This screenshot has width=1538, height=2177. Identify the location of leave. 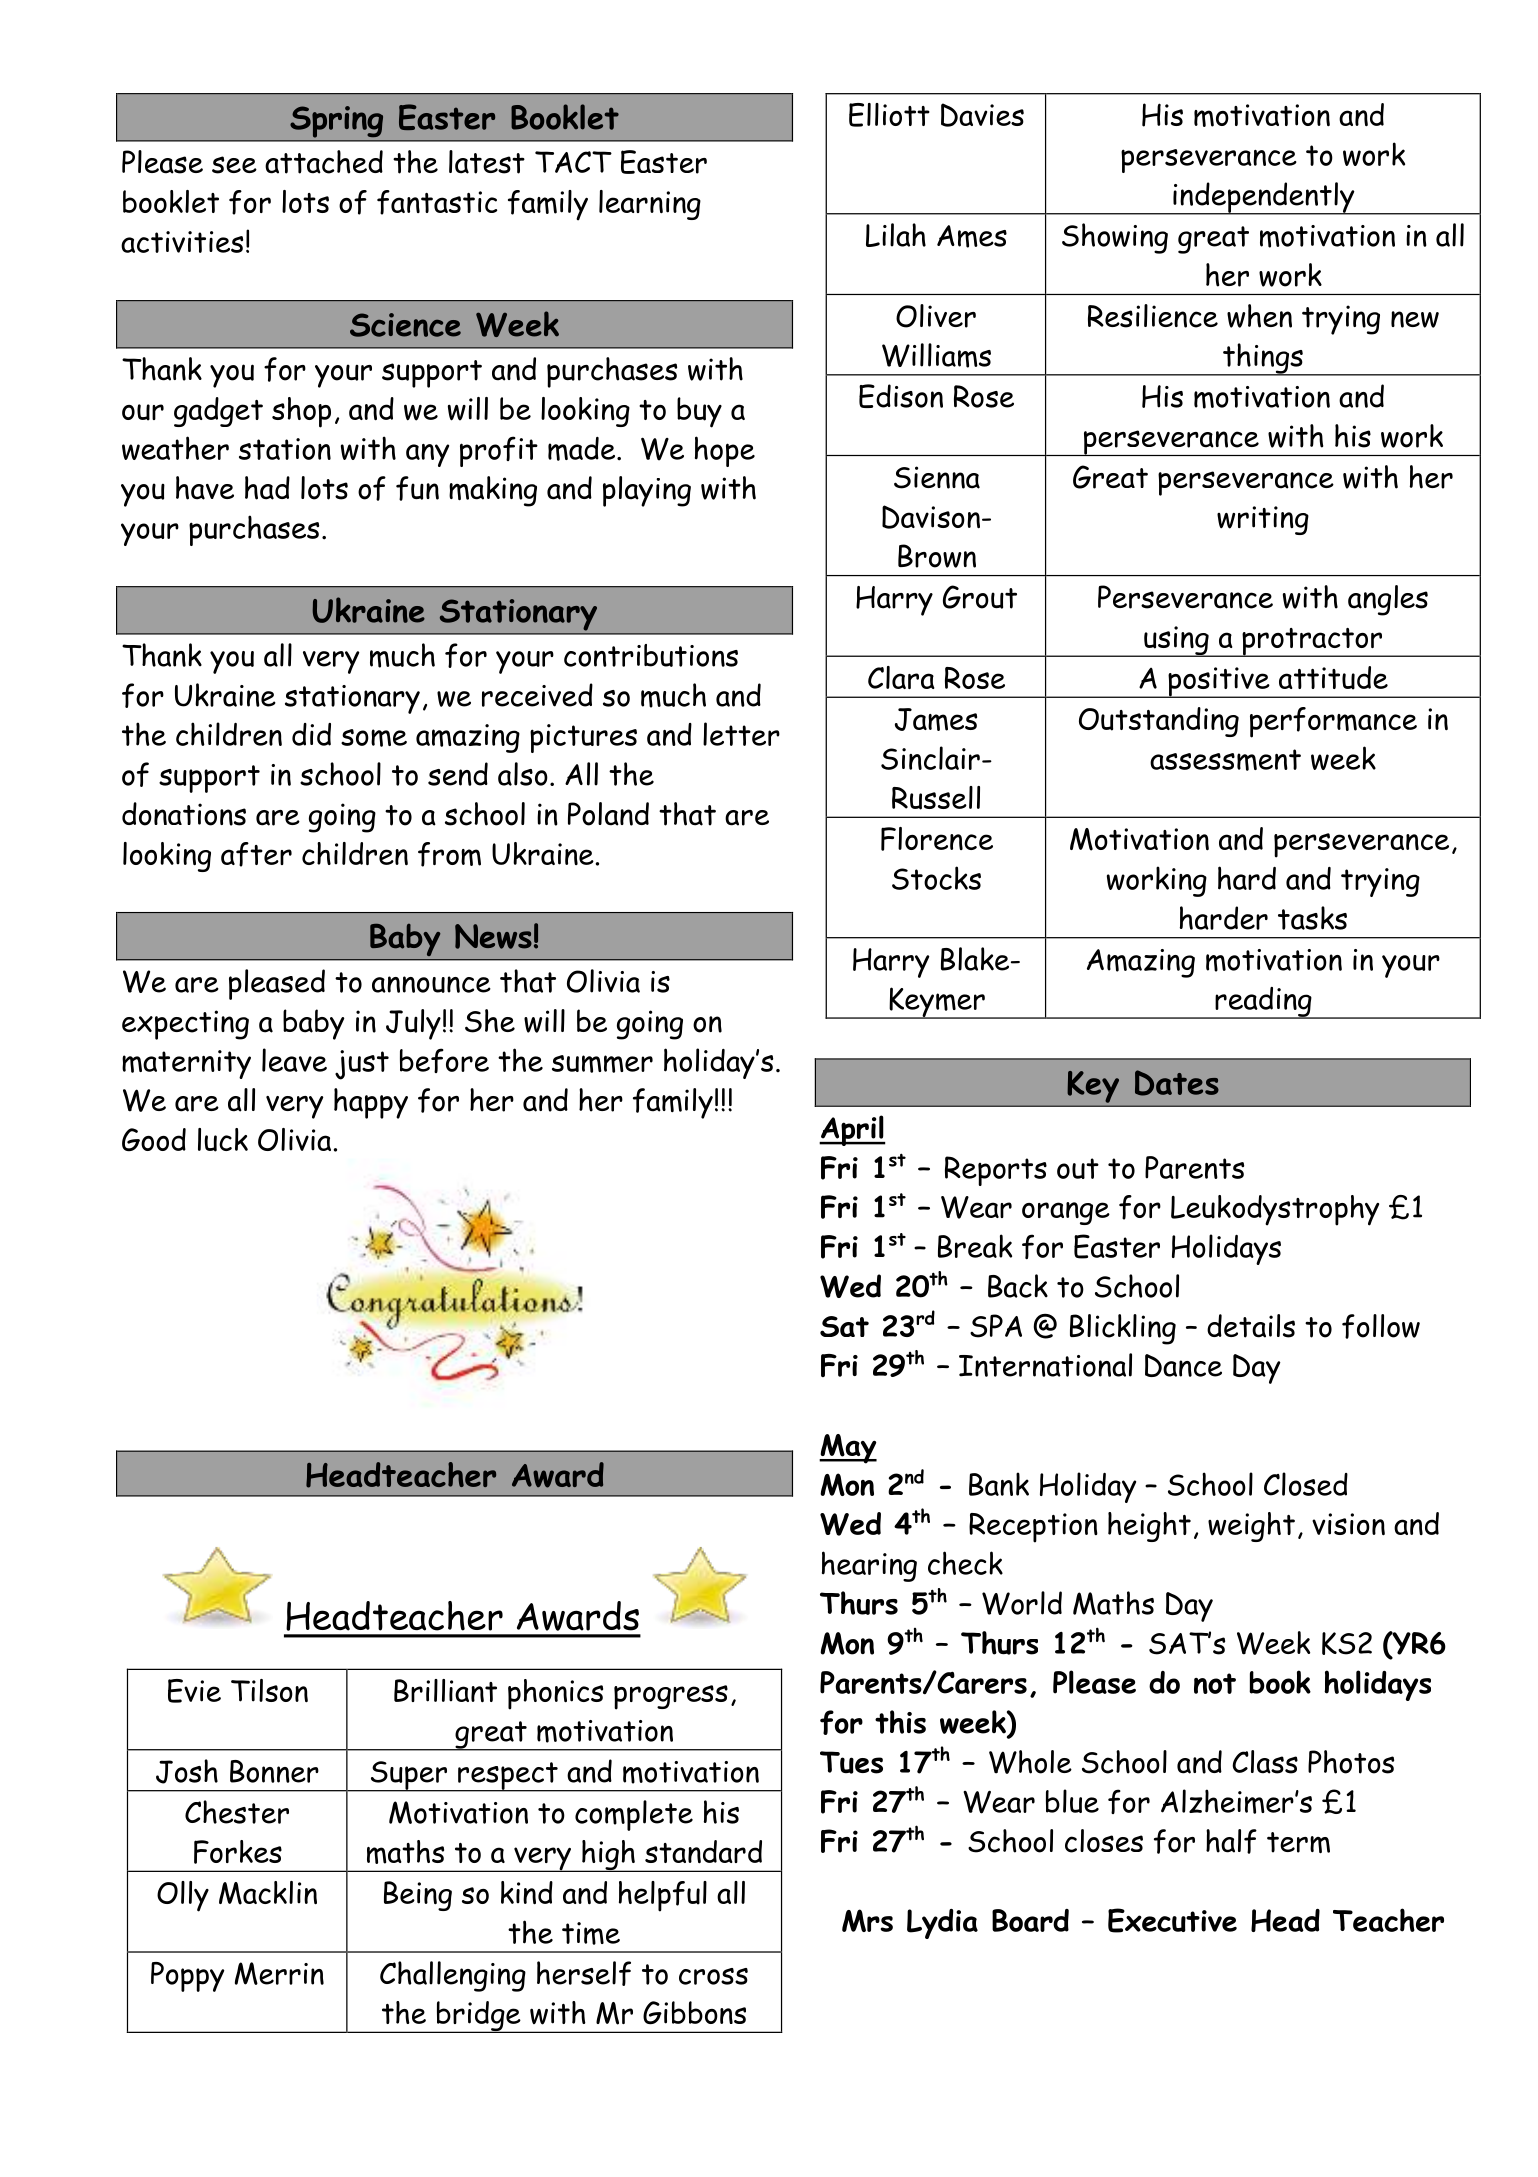
(294, 1060).
